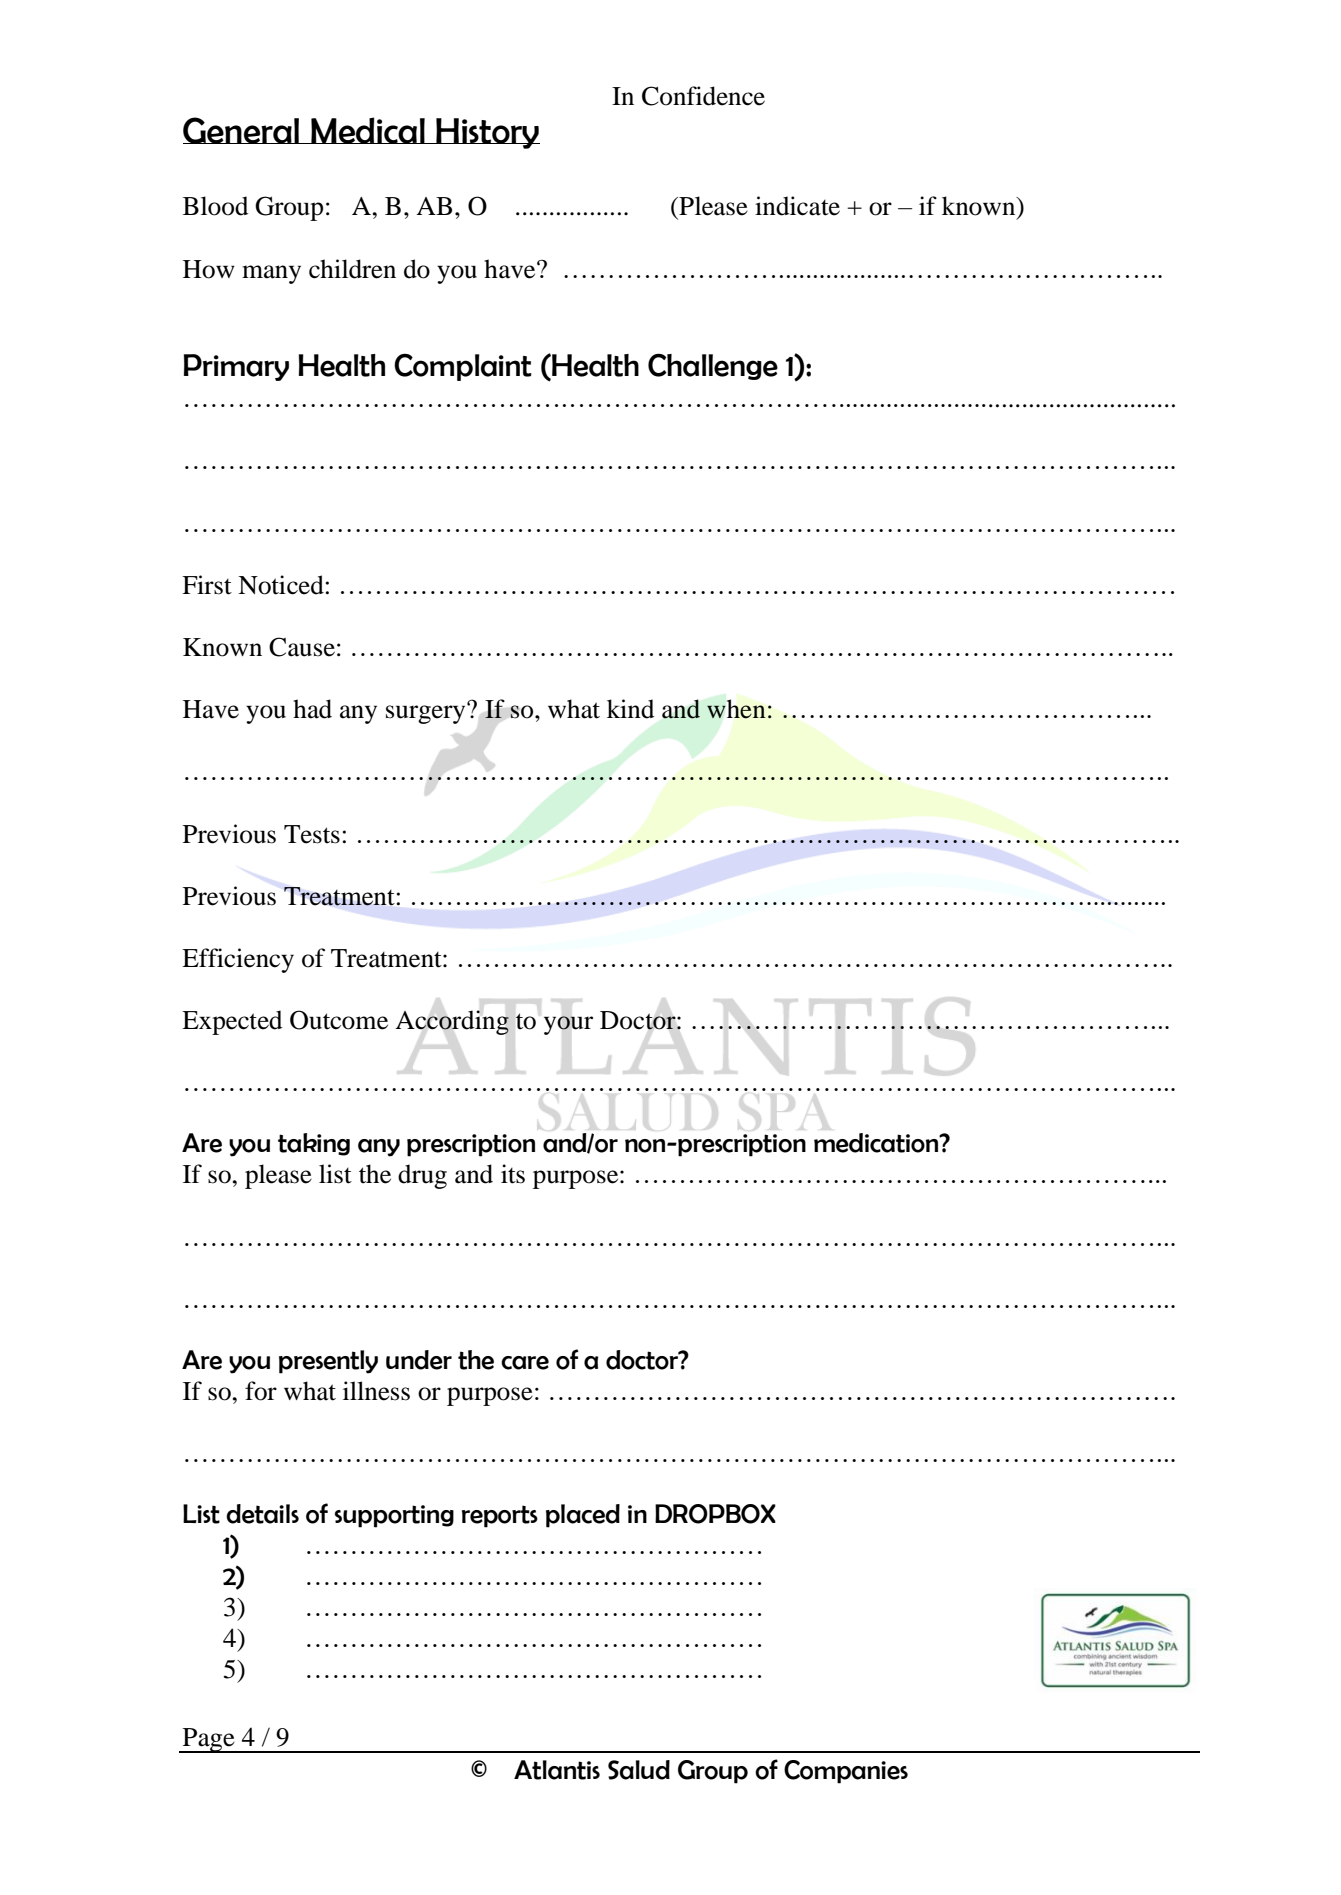  I want to click on your, so click(568, 1025).
